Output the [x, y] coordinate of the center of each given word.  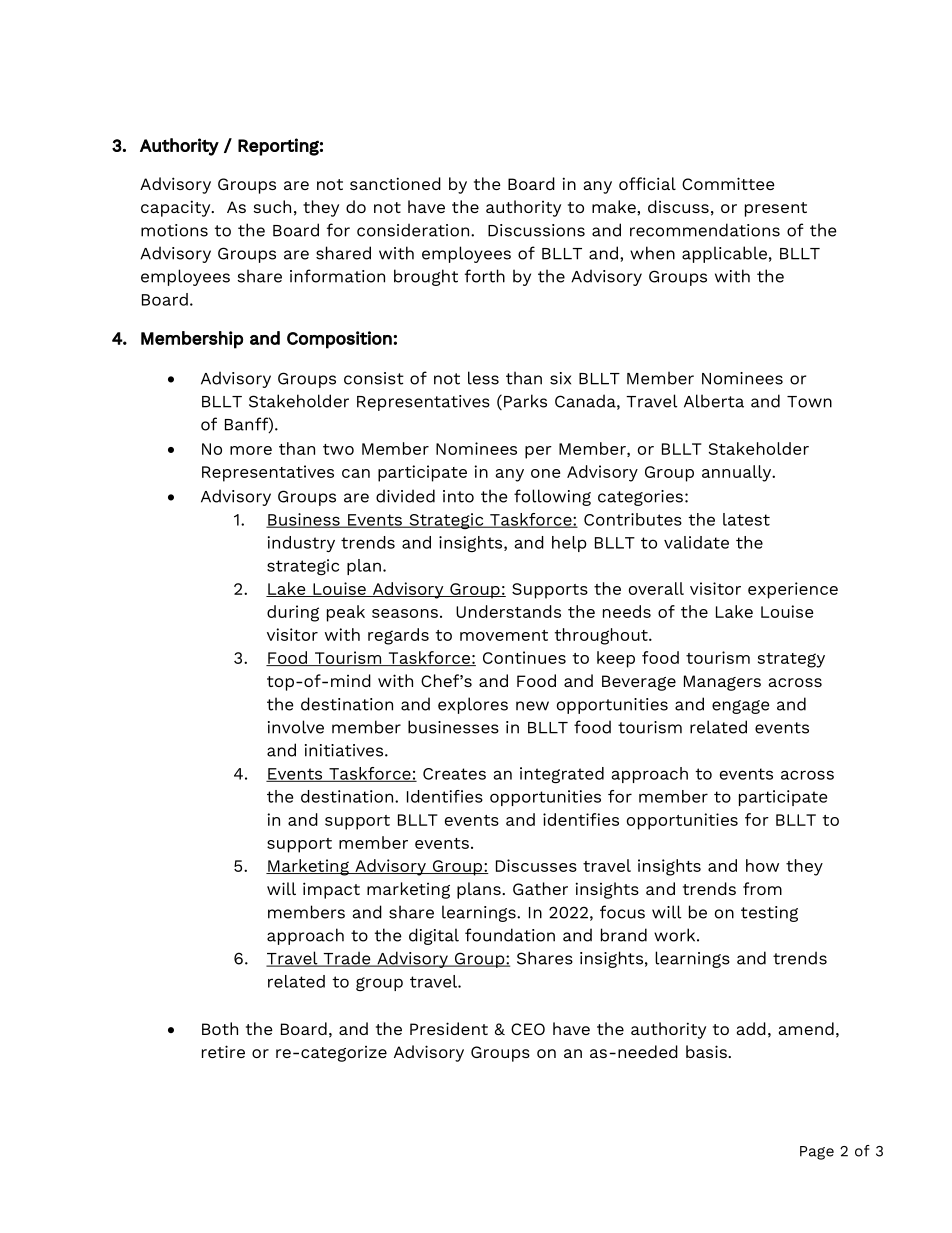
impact [331, 890]
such [272, 206]
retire [223, 1051]
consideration [414, 230]
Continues [524, 657]
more [251, 450]
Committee [728, 183]
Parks [525, 401]
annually [738, 473]
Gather [540, 888]
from [762, 888]
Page [817, 1153]
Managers [722, 683]
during [293, 613]
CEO [528, 1029]
